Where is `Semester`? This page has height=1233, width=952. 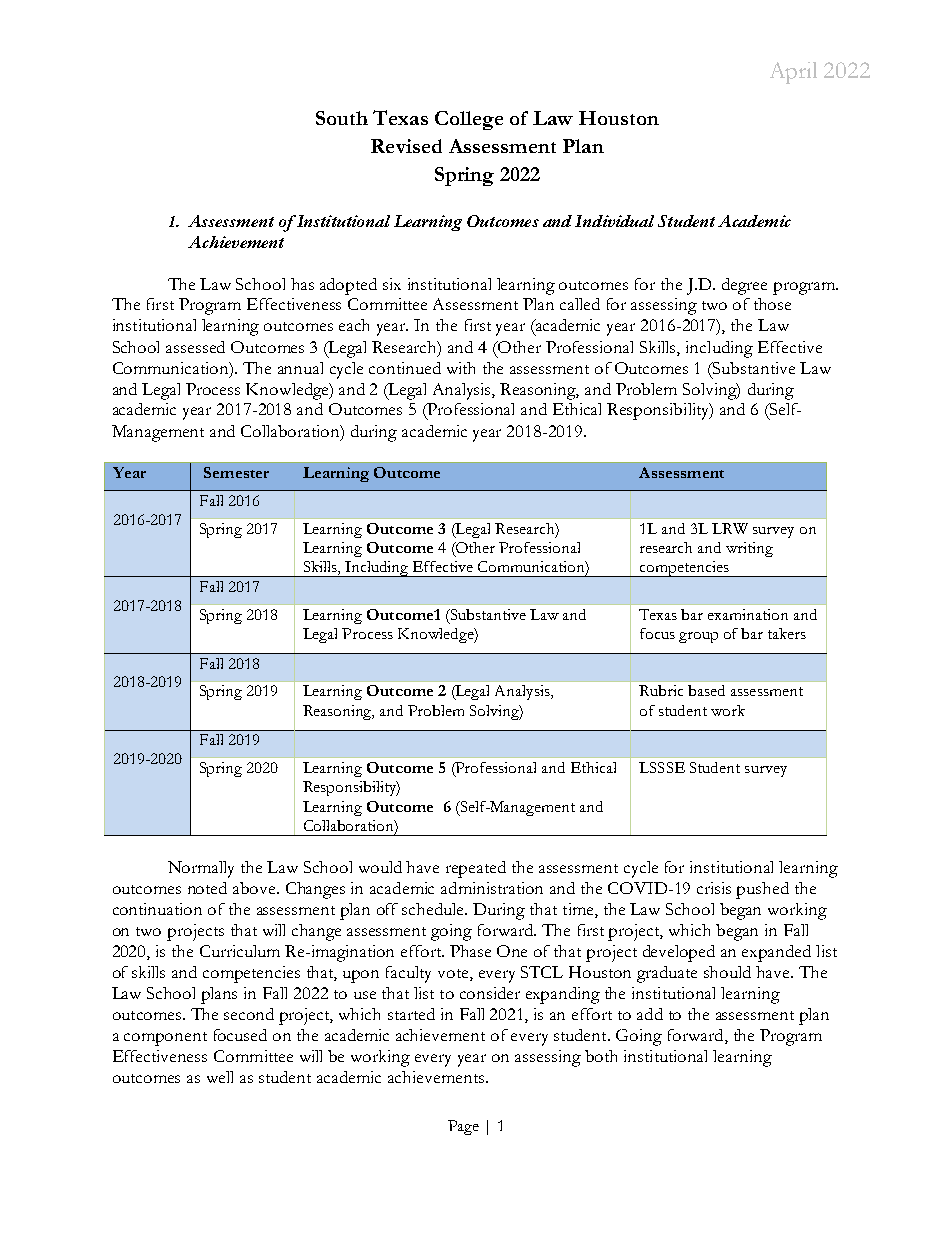
Semester is located at coordinates (236, 472).
